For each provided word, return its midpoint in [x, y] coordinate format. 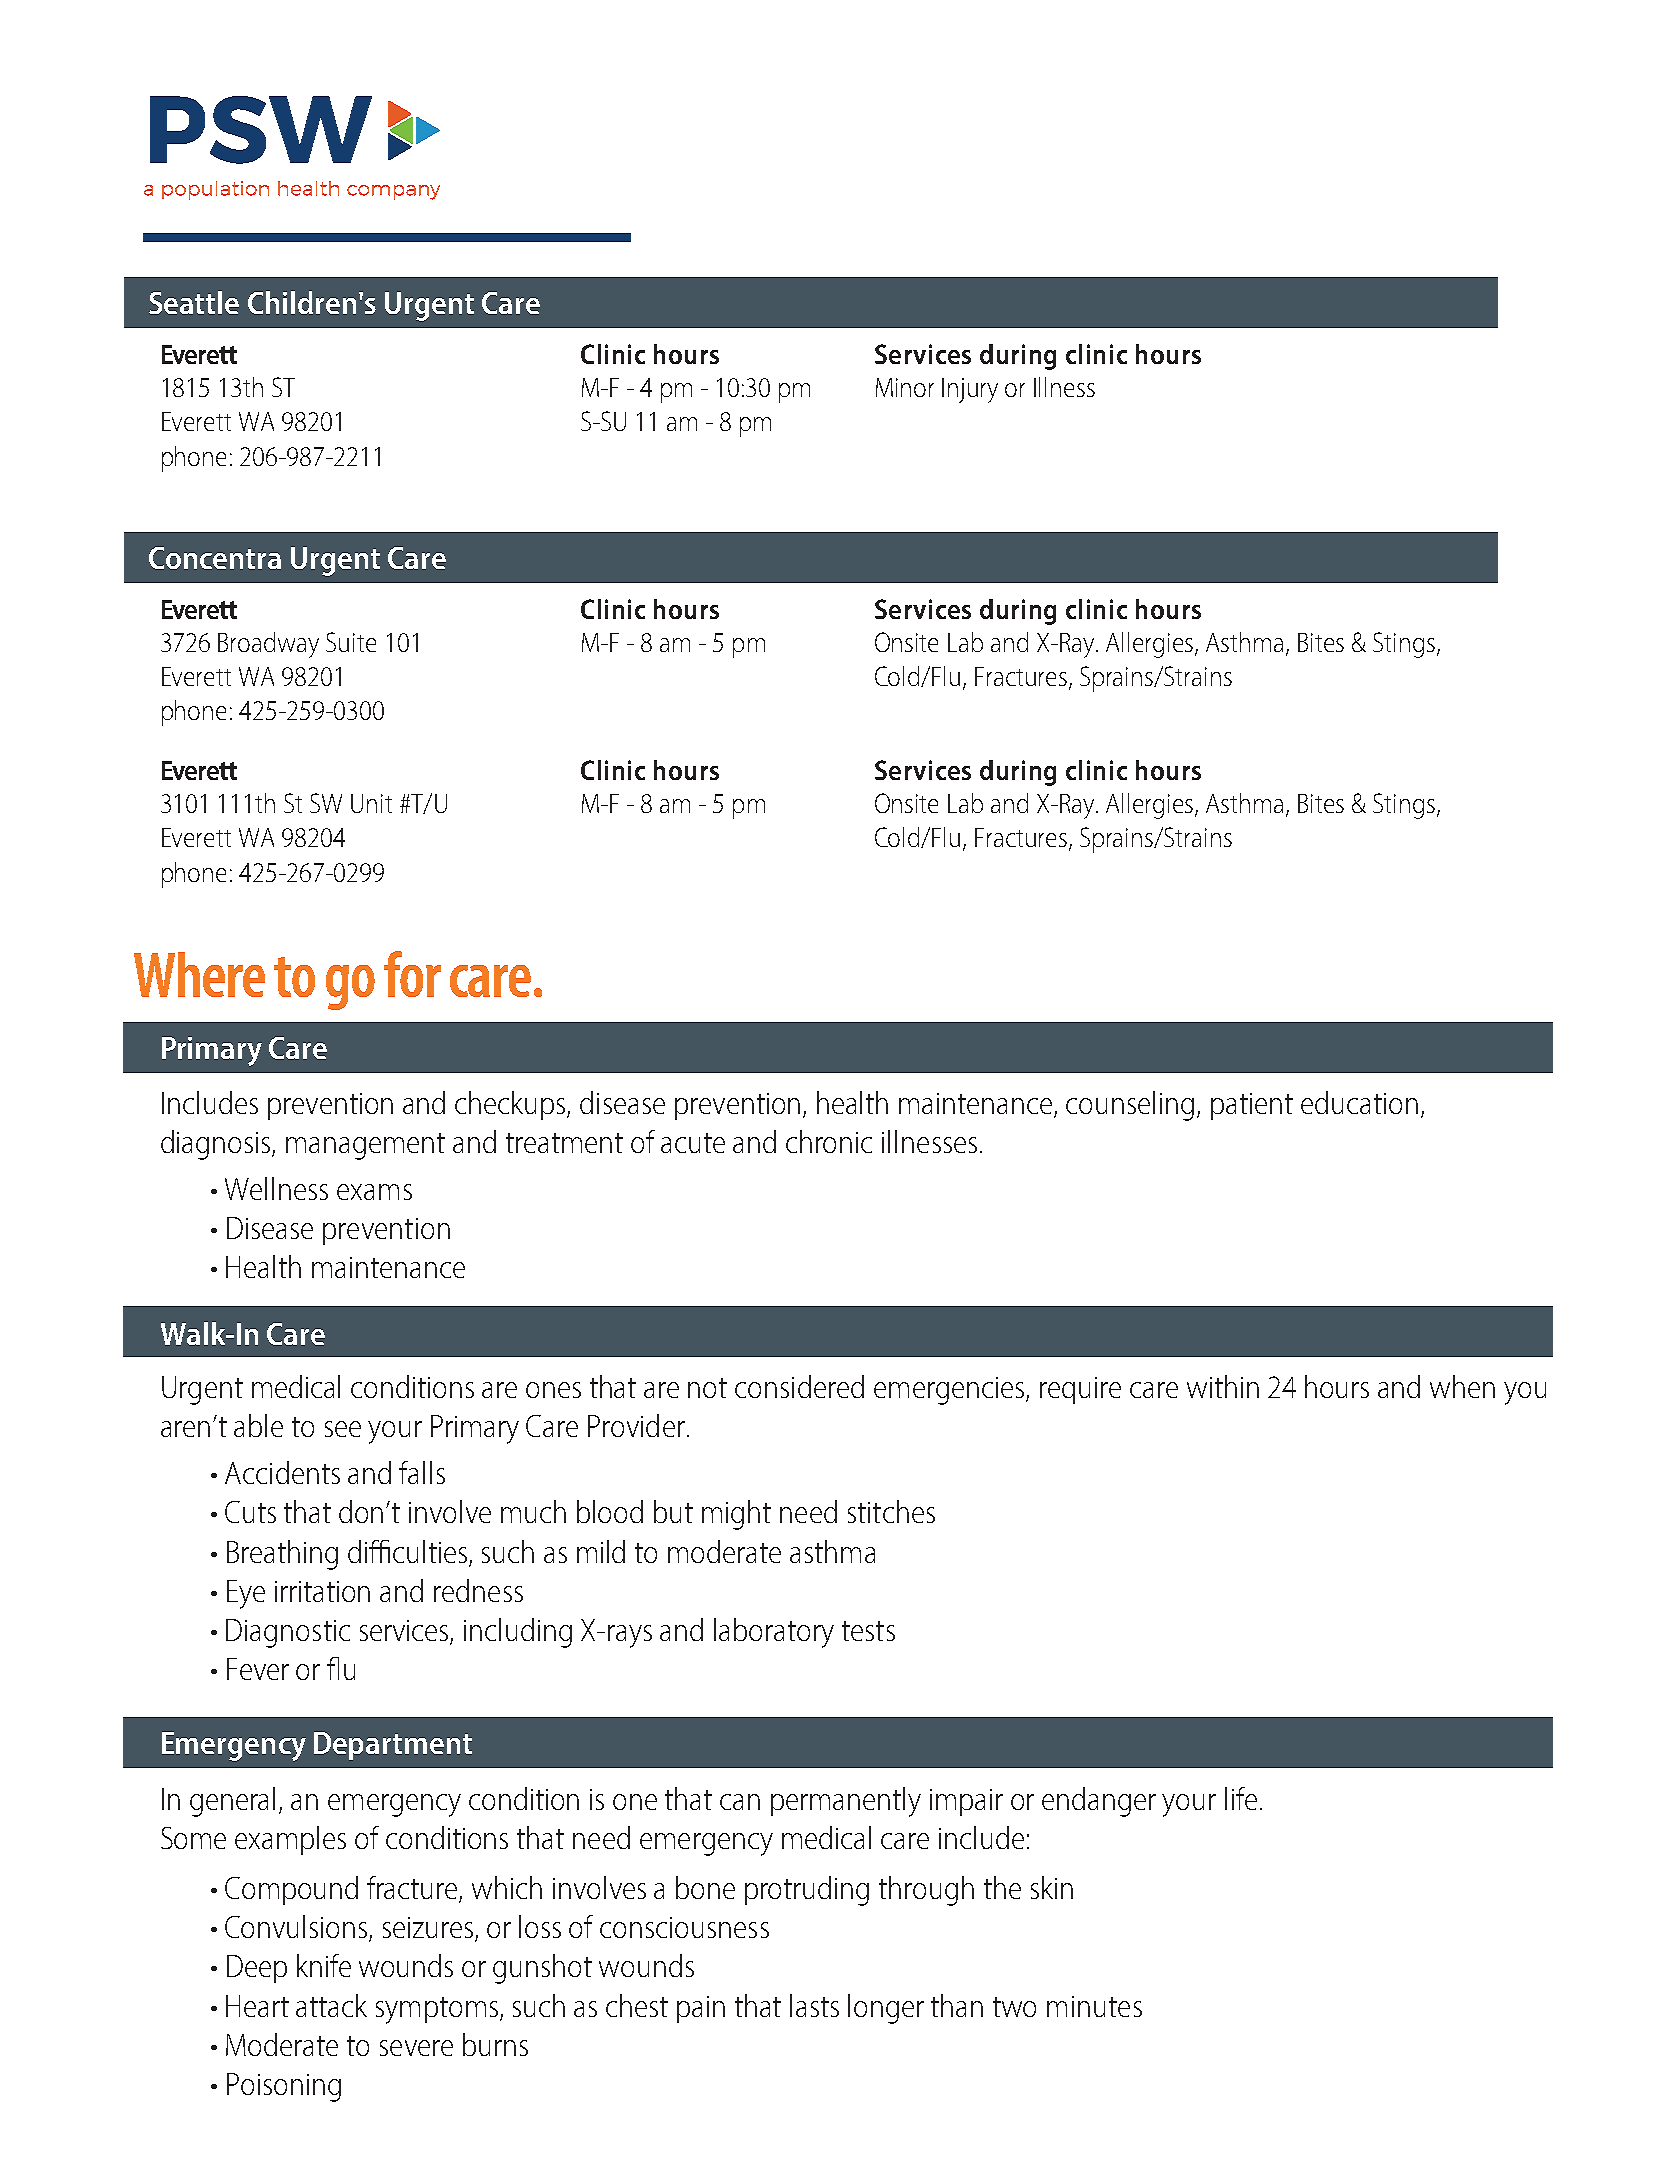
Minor [905, 387]
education [1359, 1102]
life [1241, 1798]
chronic [829, 1141]
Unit [371, 803]
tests [868, 1631]
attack [331, 2005]
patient [1252, 1106]
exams [374, 1192]
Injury [970, 390]
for [412, 974]
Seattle [194, 302]
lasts [814, 2005]
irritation [322, 1591]
